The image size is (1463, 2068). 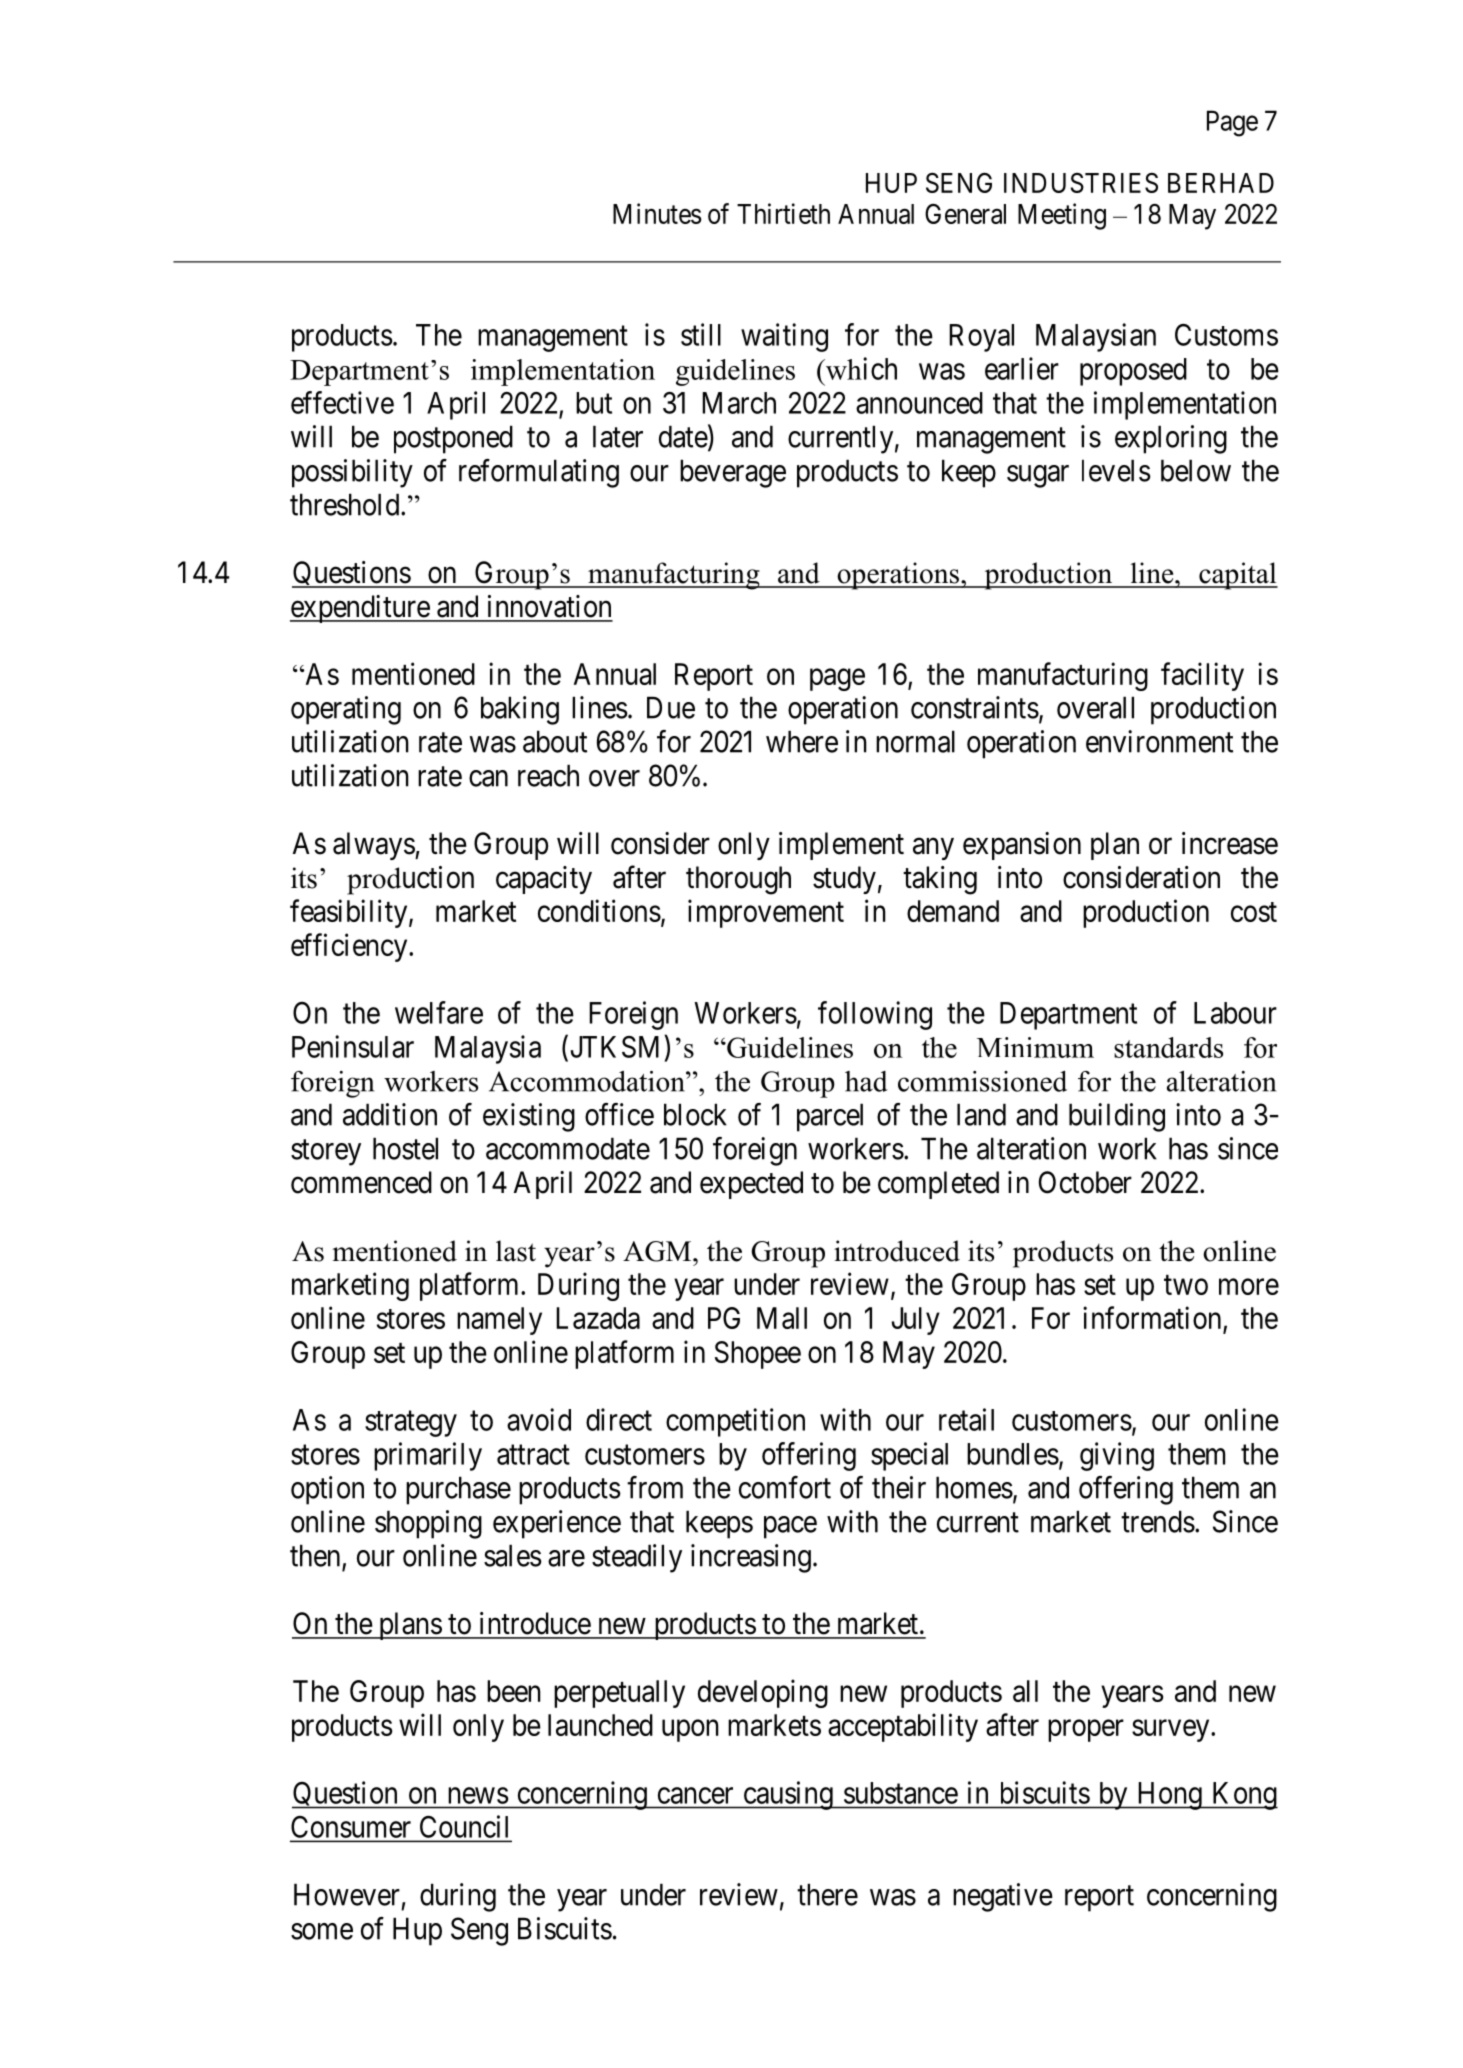 What do you see at coordinates (783, 213) in the document?
I see `Thirtieth` at bounding box center [783, 213].
